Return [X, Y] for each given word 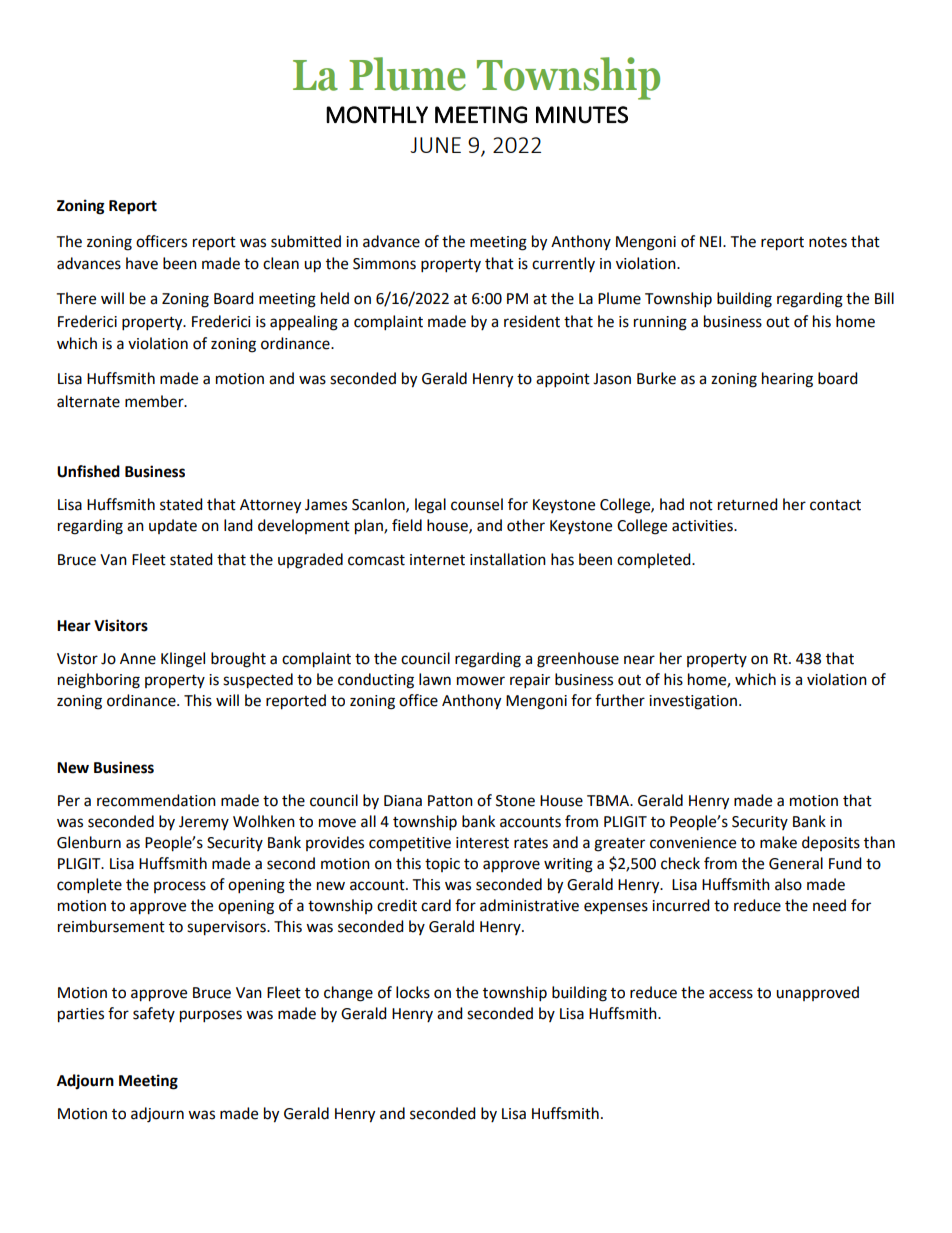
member [155, 401]
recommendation [156, 800]
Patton [450, 801]
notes [828, 242]
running [660, 323]
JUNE [435, 145]
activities [703, 526]
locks [413, 992]
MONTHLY [377, 115]
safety [154, 1014]
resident [532, 321]
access [731, 994]
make [778, 842]
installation [508, 559]
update [173, 526]
